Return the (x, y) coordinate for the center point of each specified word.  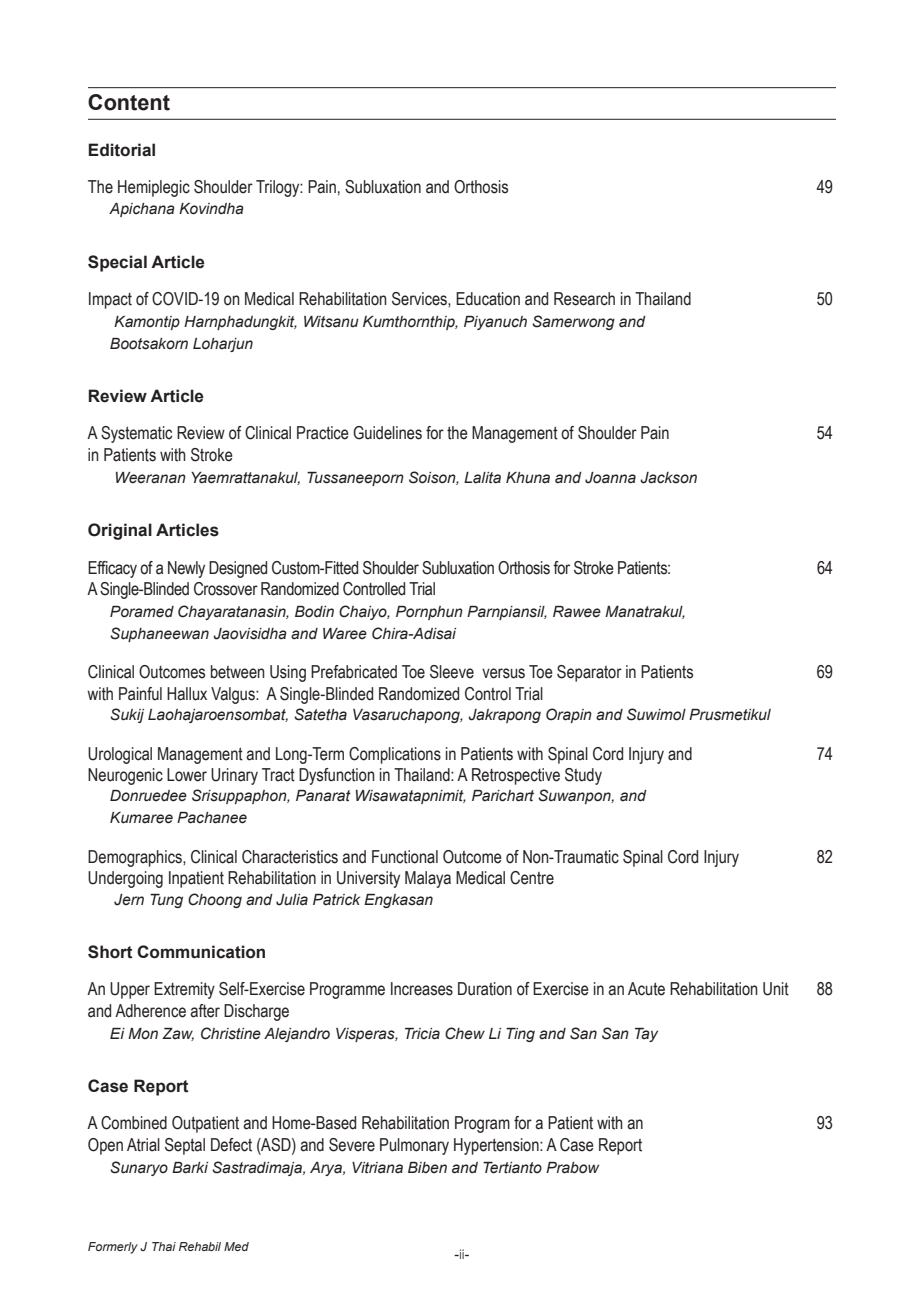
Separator (589, 673)
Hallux (187, 694)
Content (129, 102)
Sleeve (452, 672)
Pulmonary (414, 1146)
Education (488, 299)
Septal (185, 1146)
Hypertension (497, 1146)
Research (584, 299)
